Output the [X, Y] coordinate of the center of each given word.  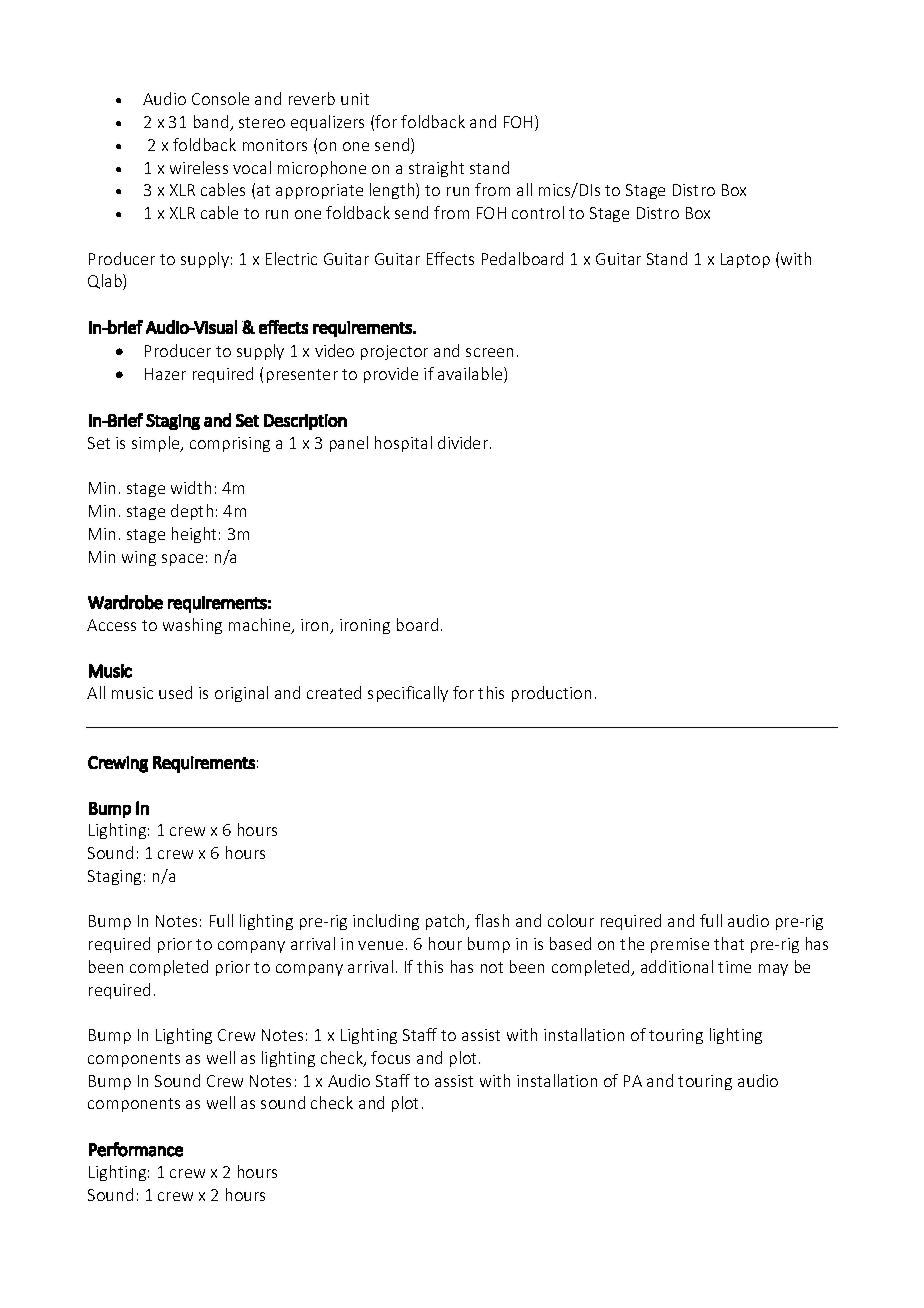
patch [447, 922]
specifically [408, 694]
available [471, 375]
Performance [136, 1149]
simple [157, 444]
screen [489, 352]
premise [680, 945]
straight [436, 169]
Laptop [745, 260]
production [551, 694]
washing [192, 626]
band [212, 123]
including [386, 922]
